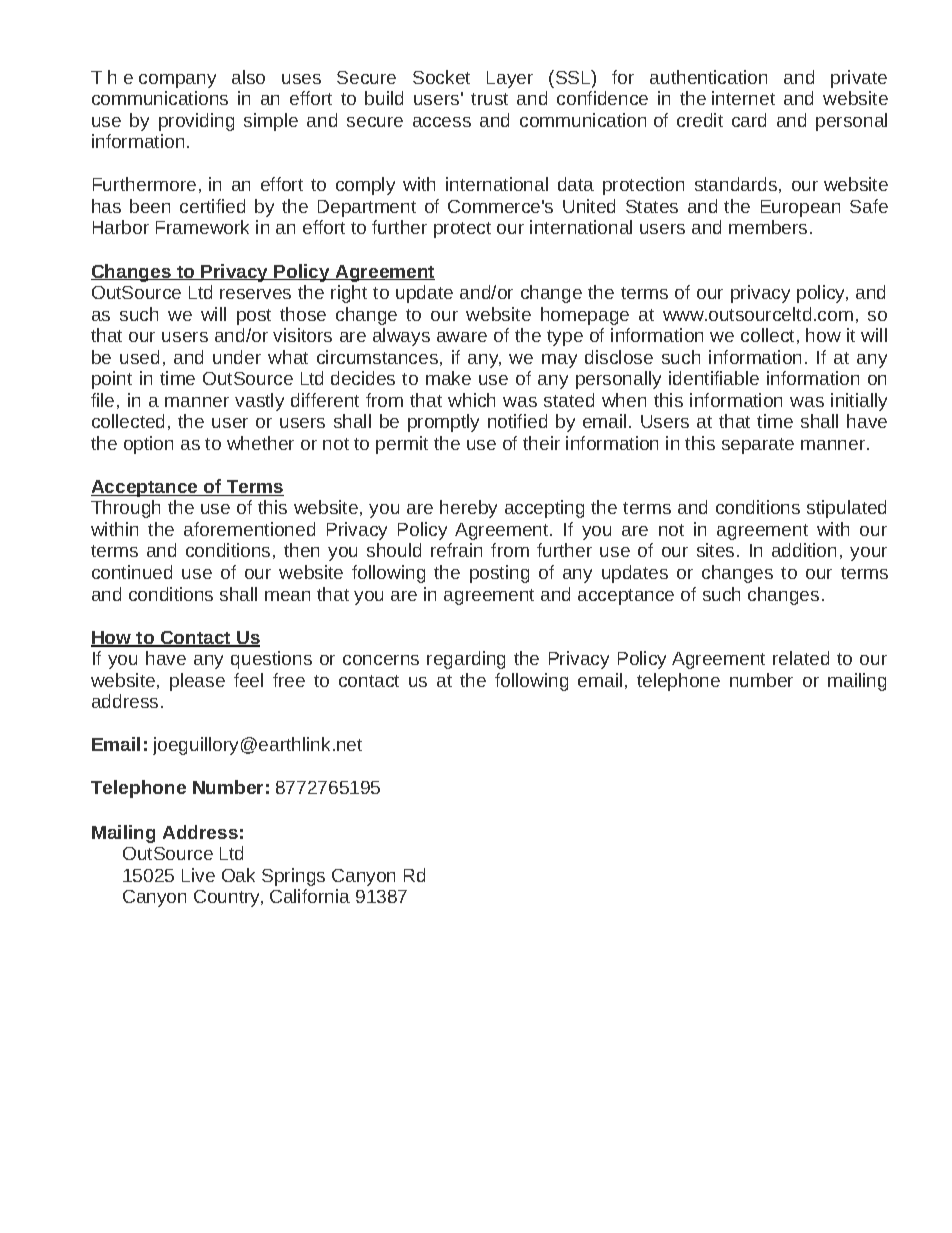 The height and width of the document is (1233, 952). What do you see at coordinates (198, 875) in the document?
I see `Live` at bounding box center [198, 875].
